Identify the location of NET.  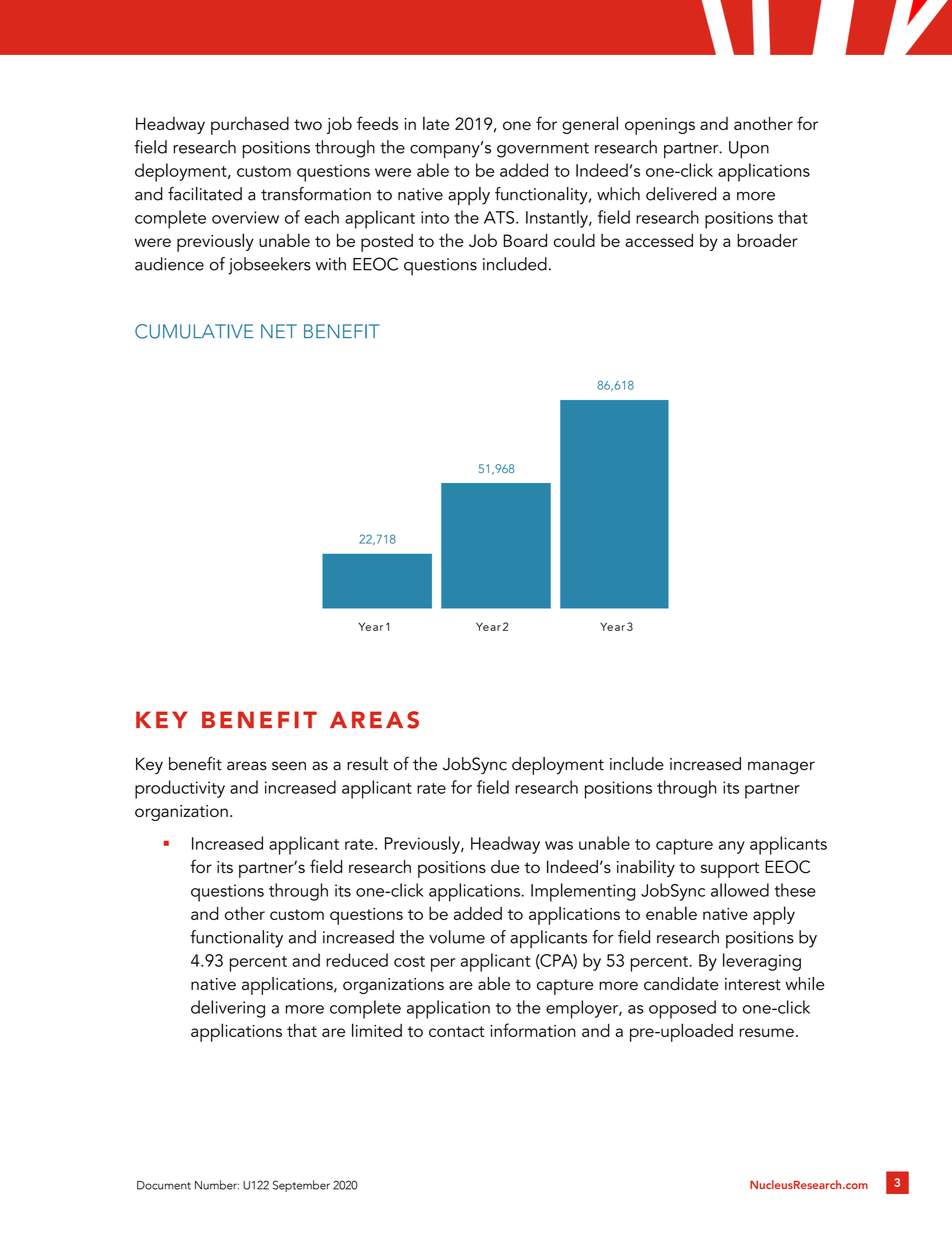
(279, 331).
